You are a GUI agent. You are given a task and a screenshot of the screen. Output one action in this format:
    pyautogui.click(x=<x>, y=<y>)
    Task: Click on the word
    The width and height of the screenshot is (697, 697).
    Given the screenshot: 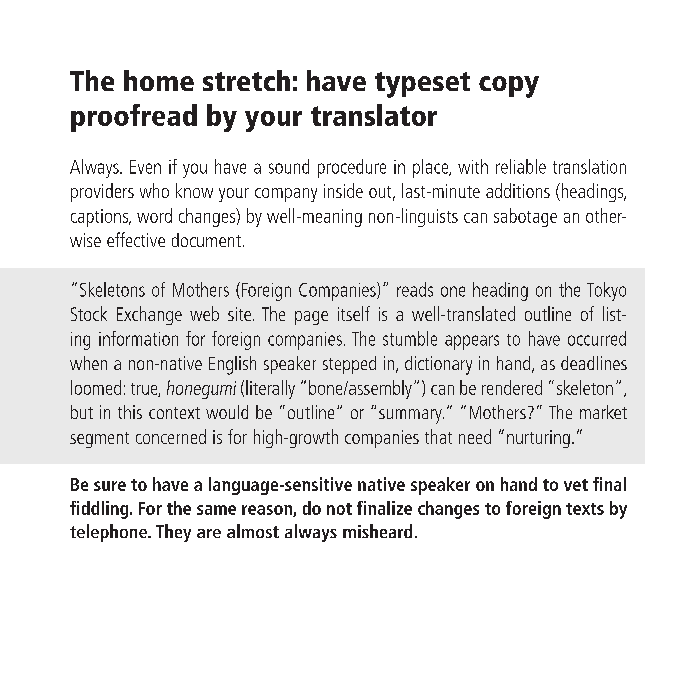 What is the action you would take?
    pyautogui.click(x=154, y=215)
